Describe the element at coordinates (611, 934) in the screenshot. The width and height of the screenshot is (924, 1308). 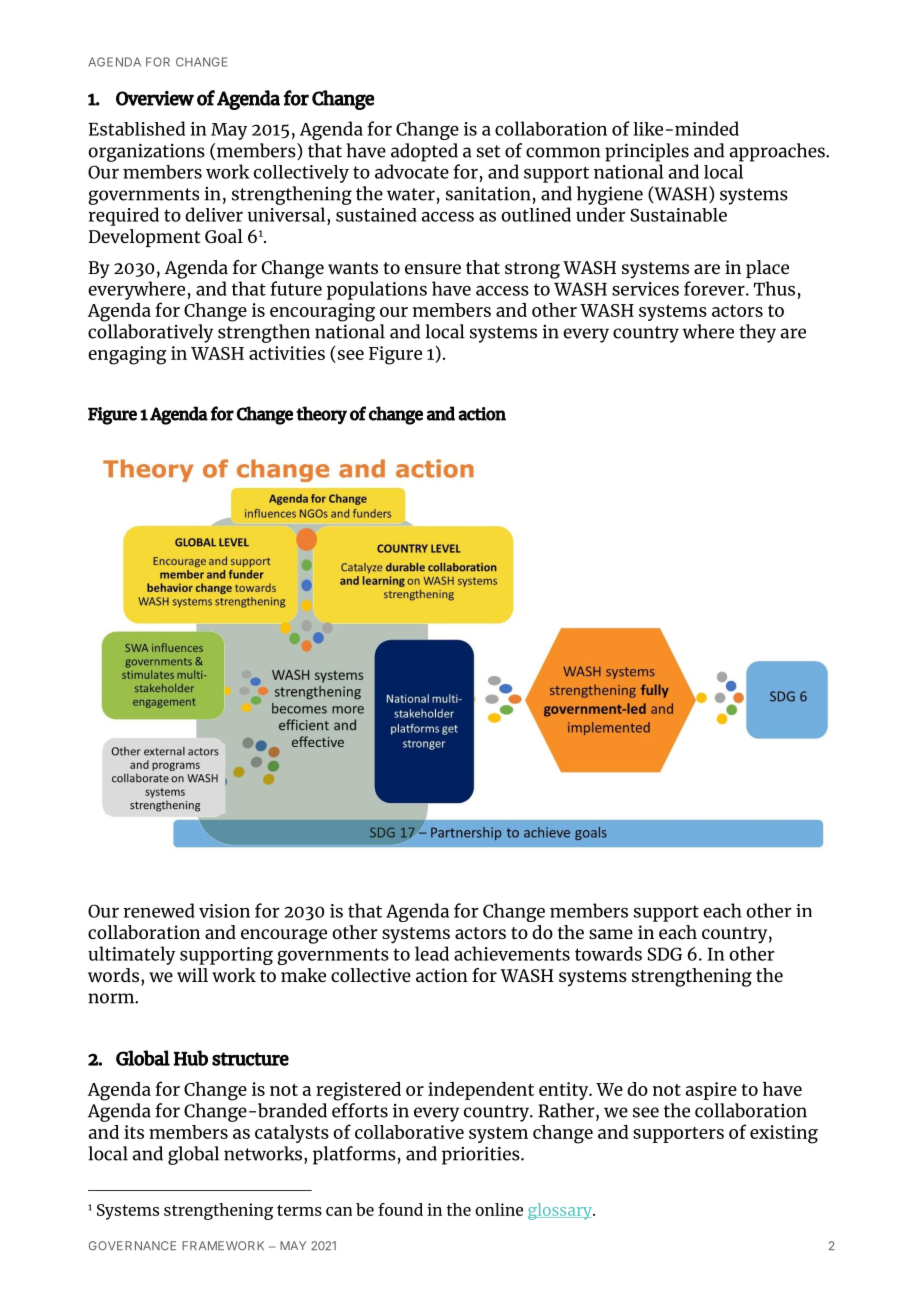
I see `same` at that location.
